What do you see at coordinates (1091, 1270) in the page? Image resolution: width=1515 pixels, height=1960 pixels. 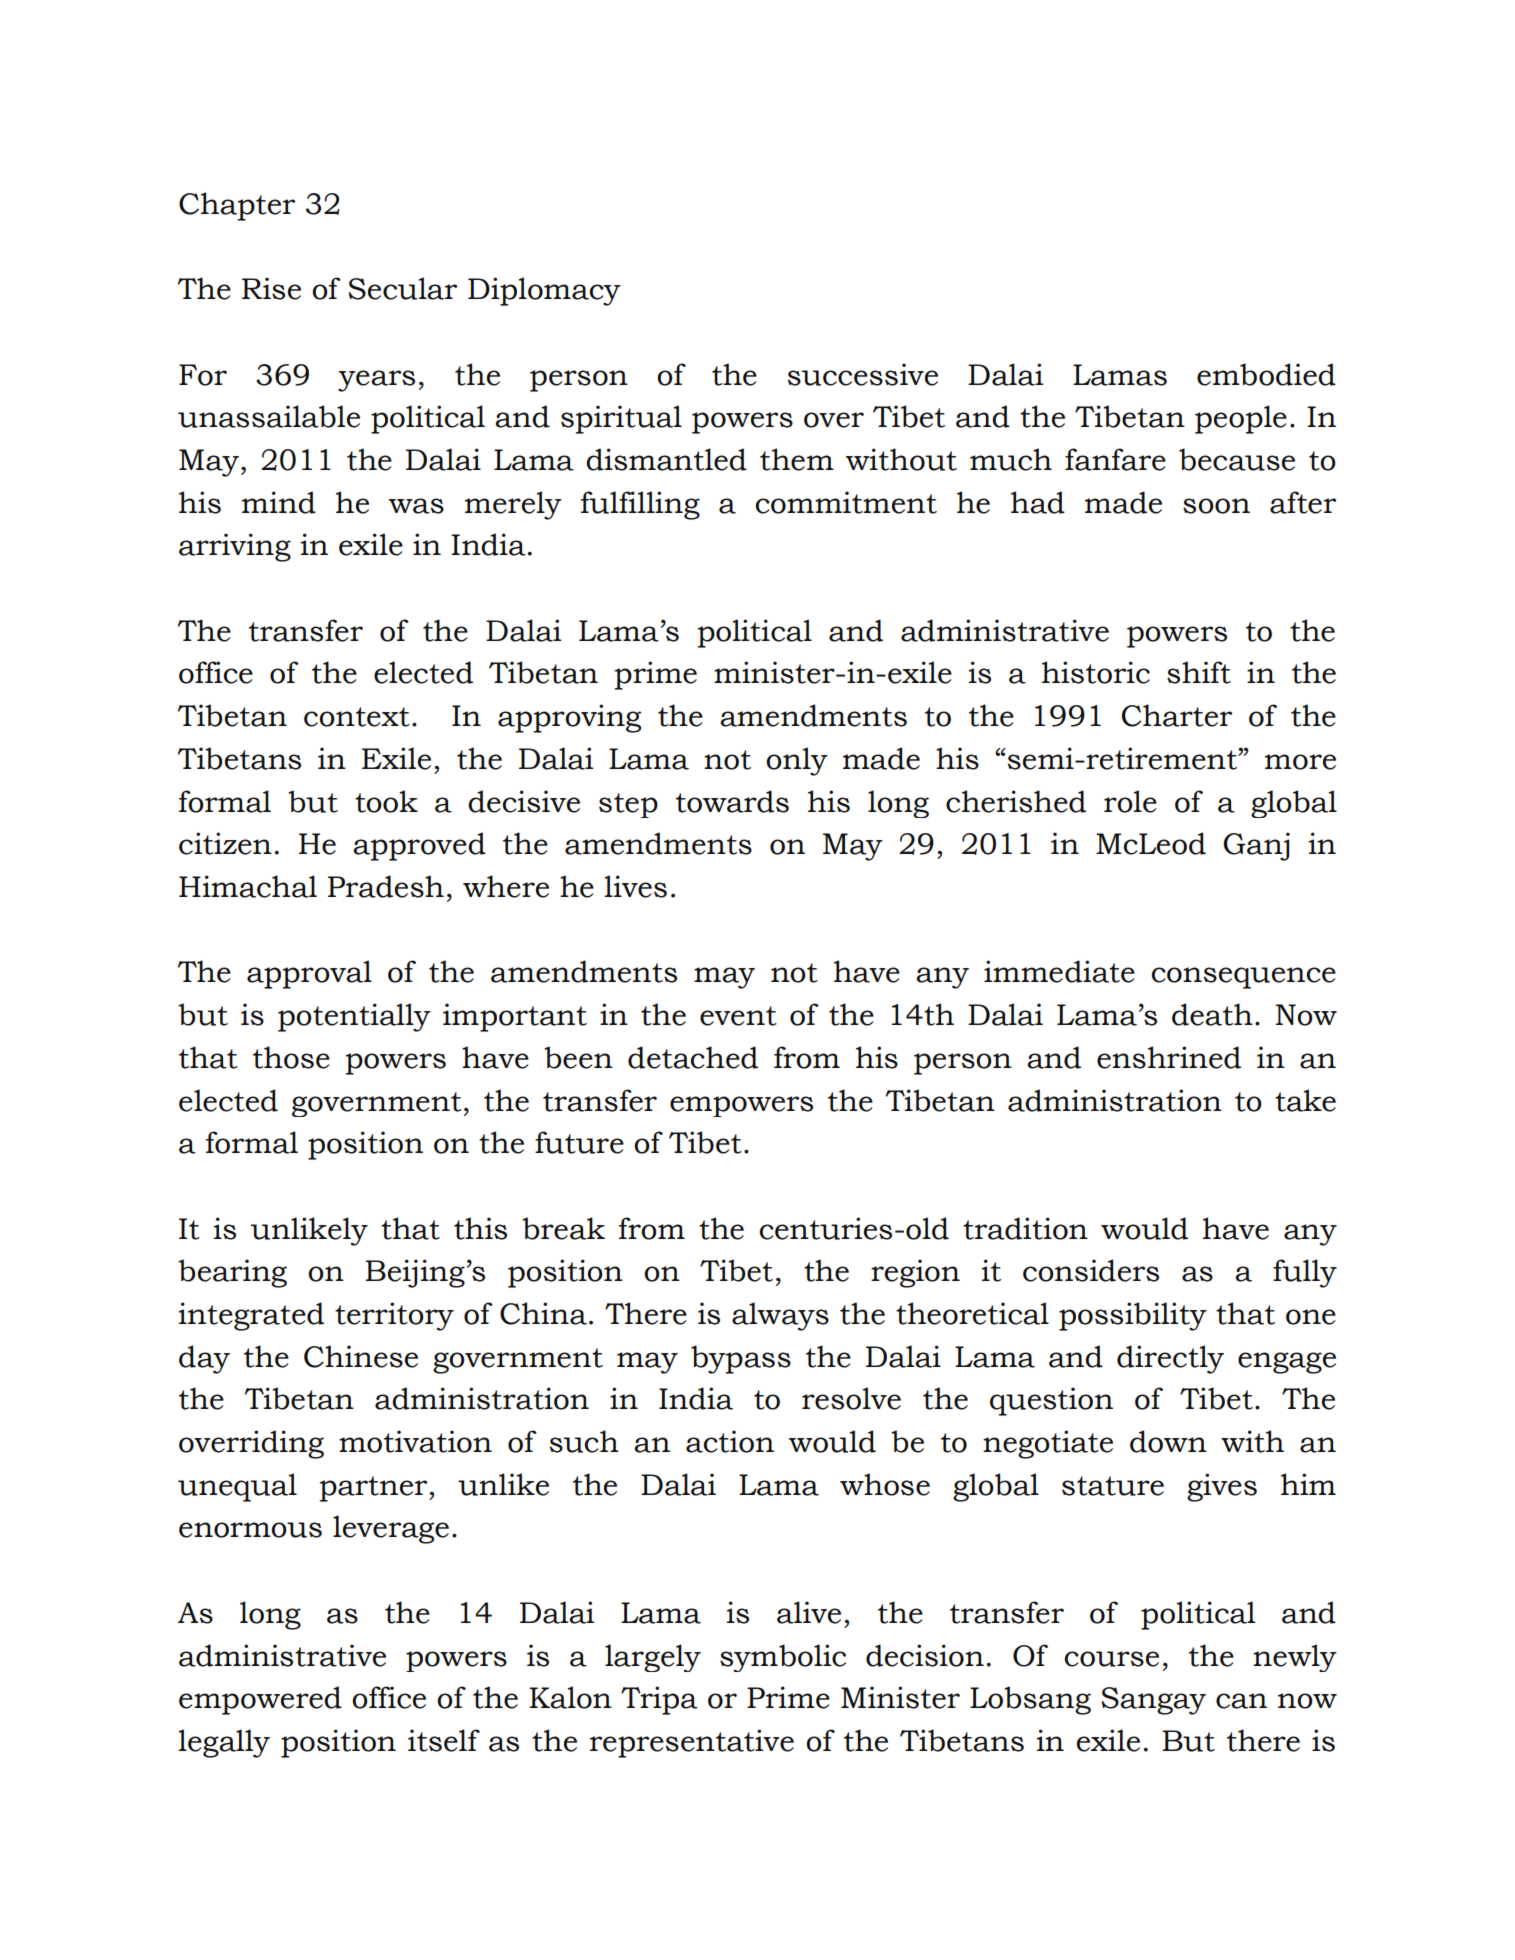 I see `considers` at bounding box center [1091, 1270].
